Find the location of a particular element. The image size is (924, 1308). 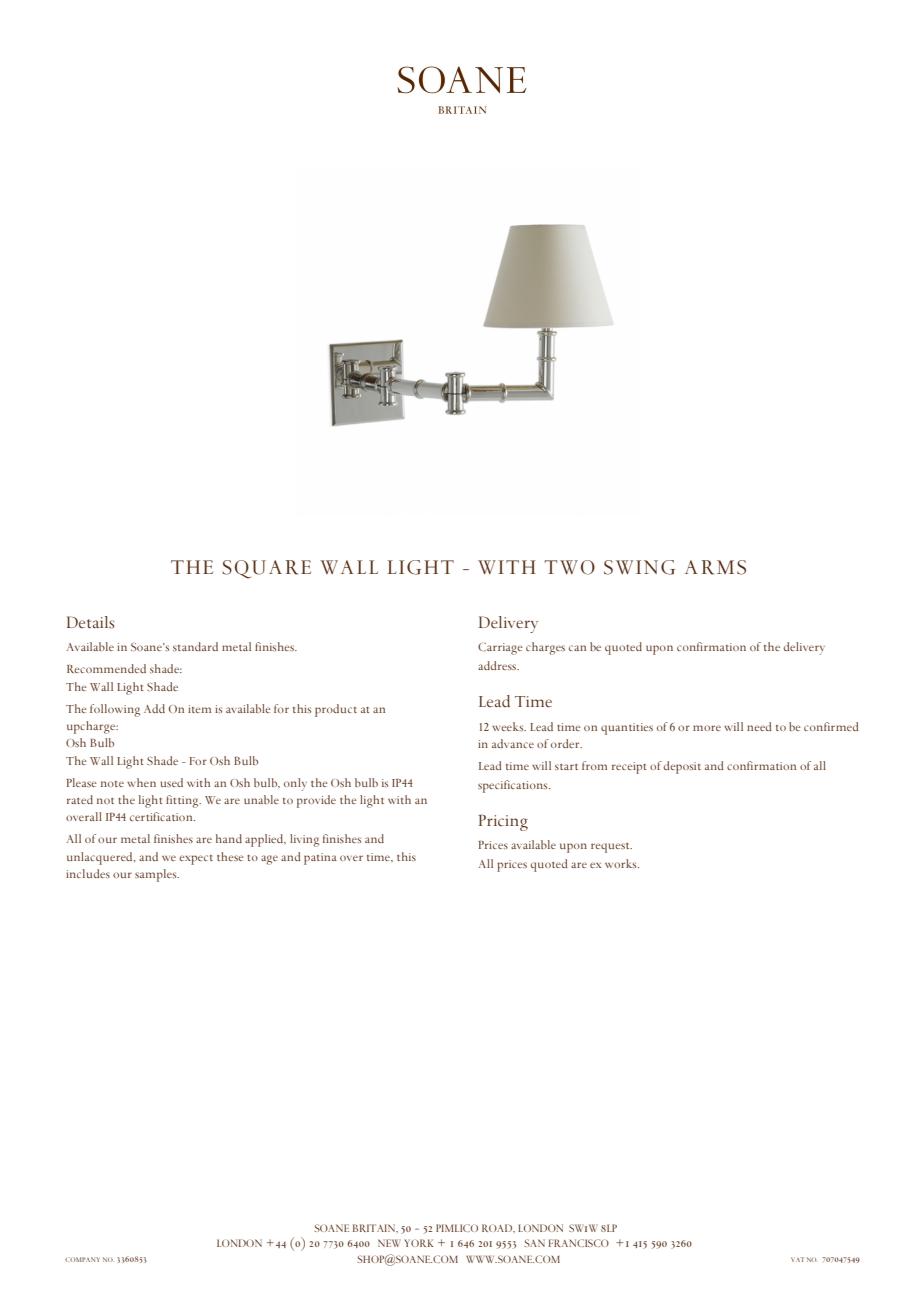

ARMS is located at coordinates (715, 567).
